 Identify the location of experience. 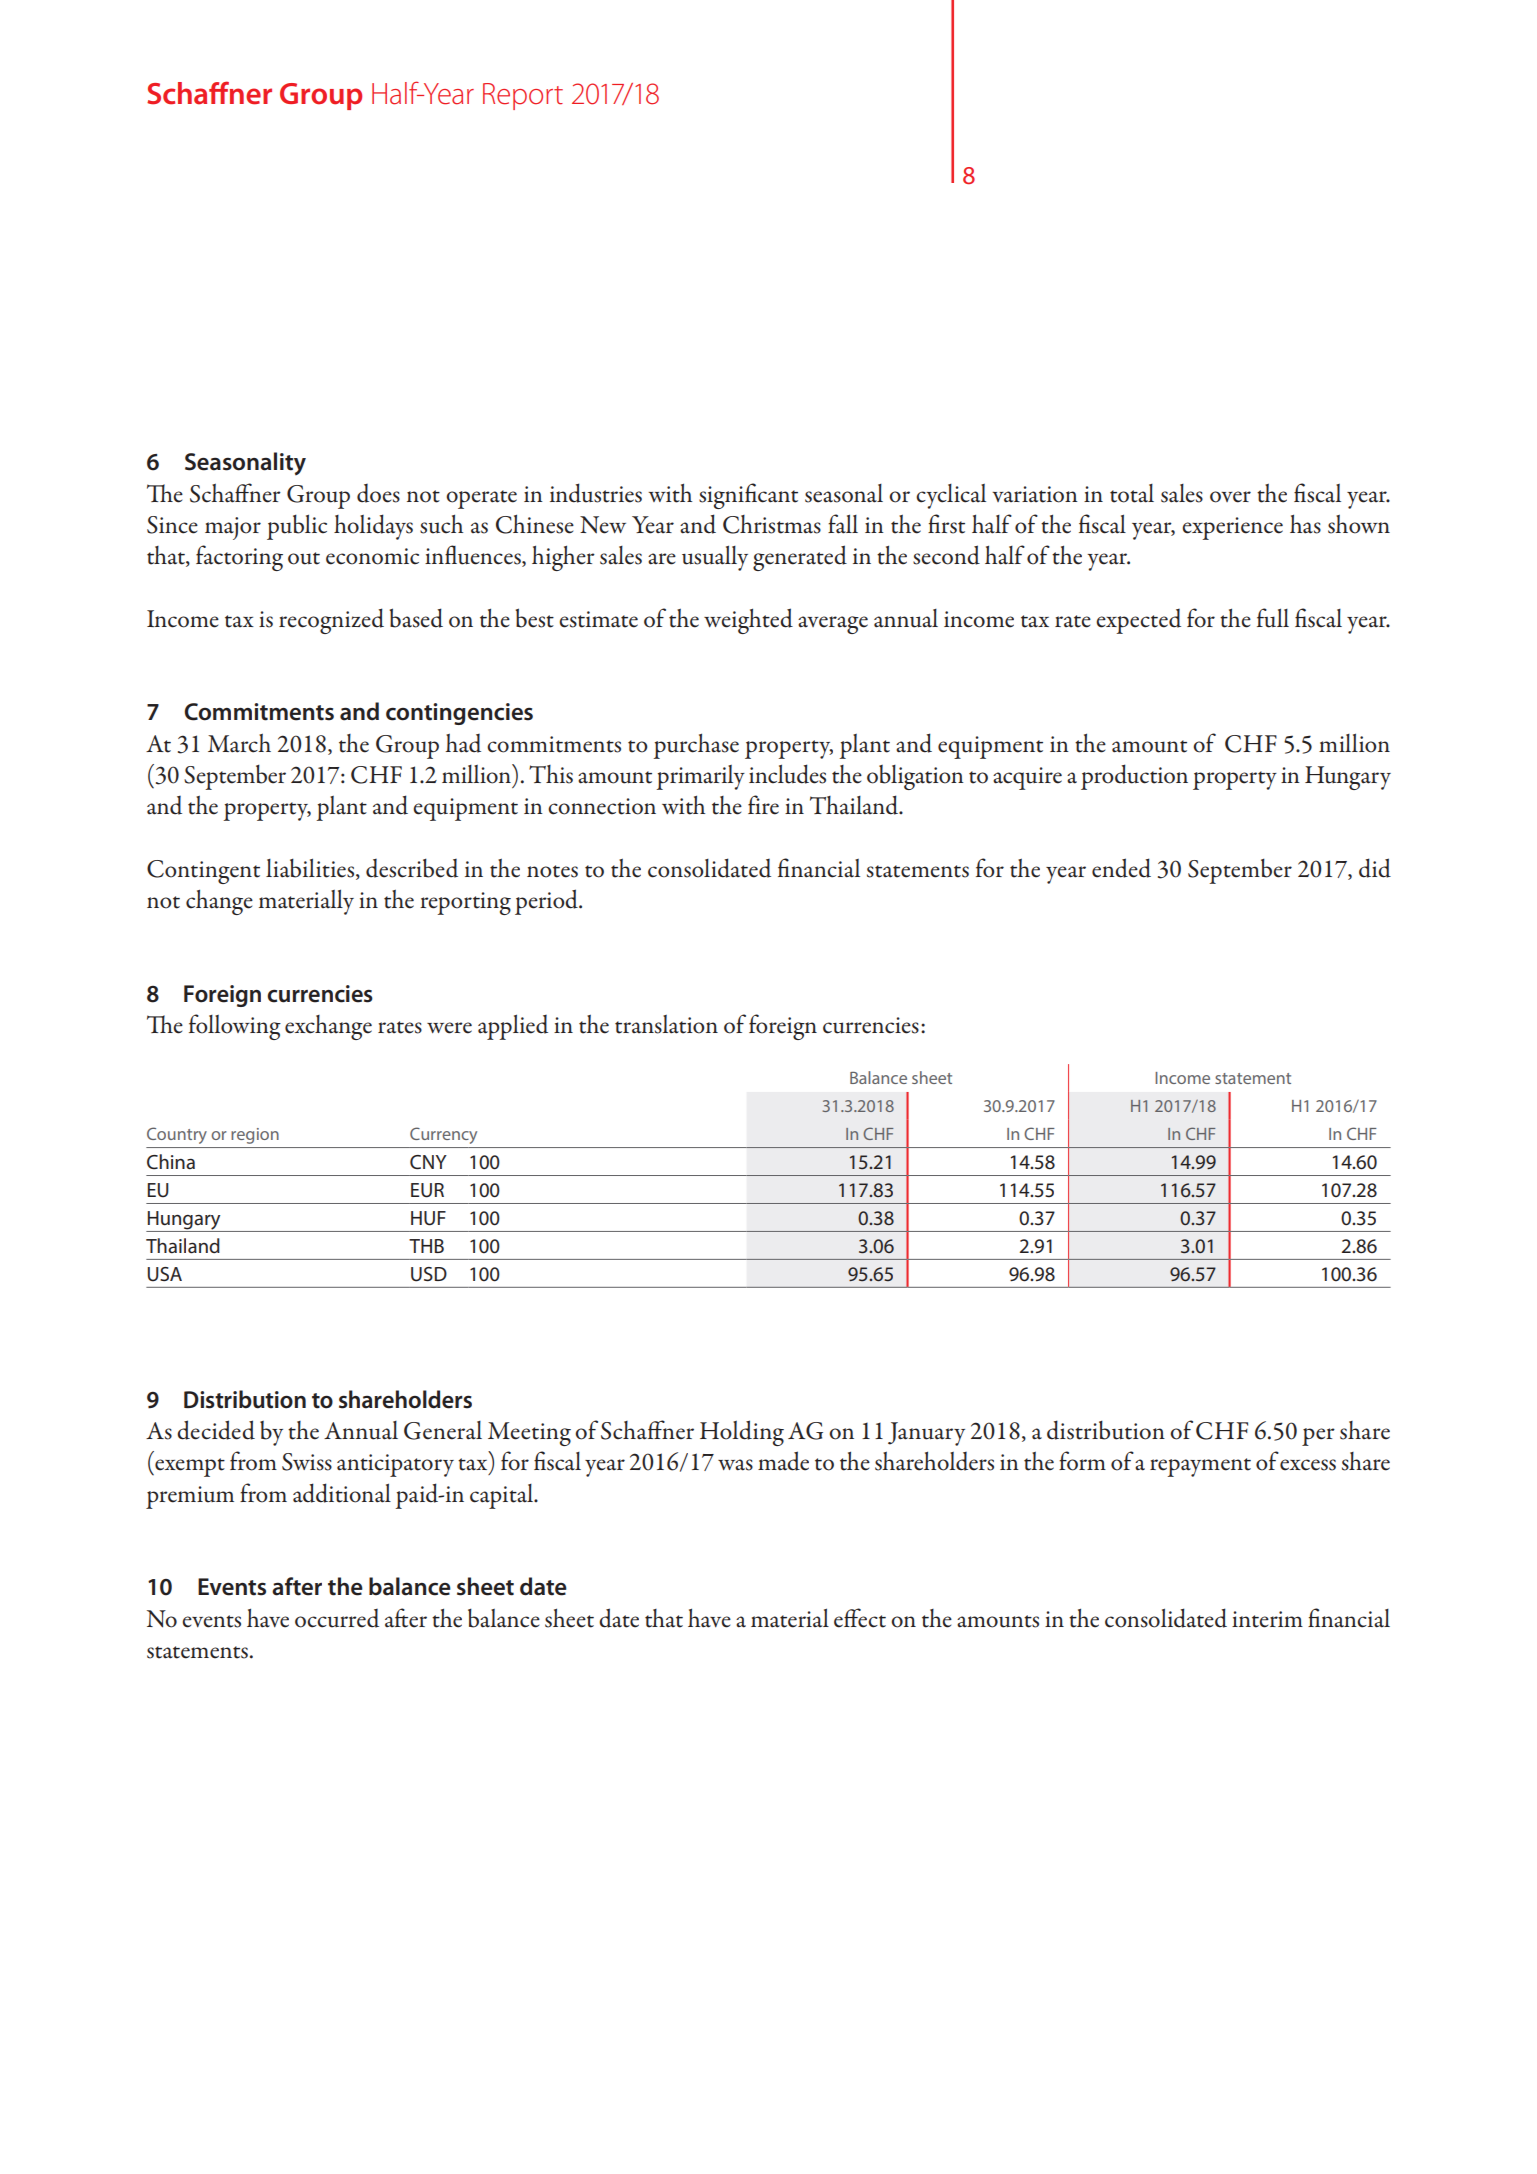
(1232, 528).
